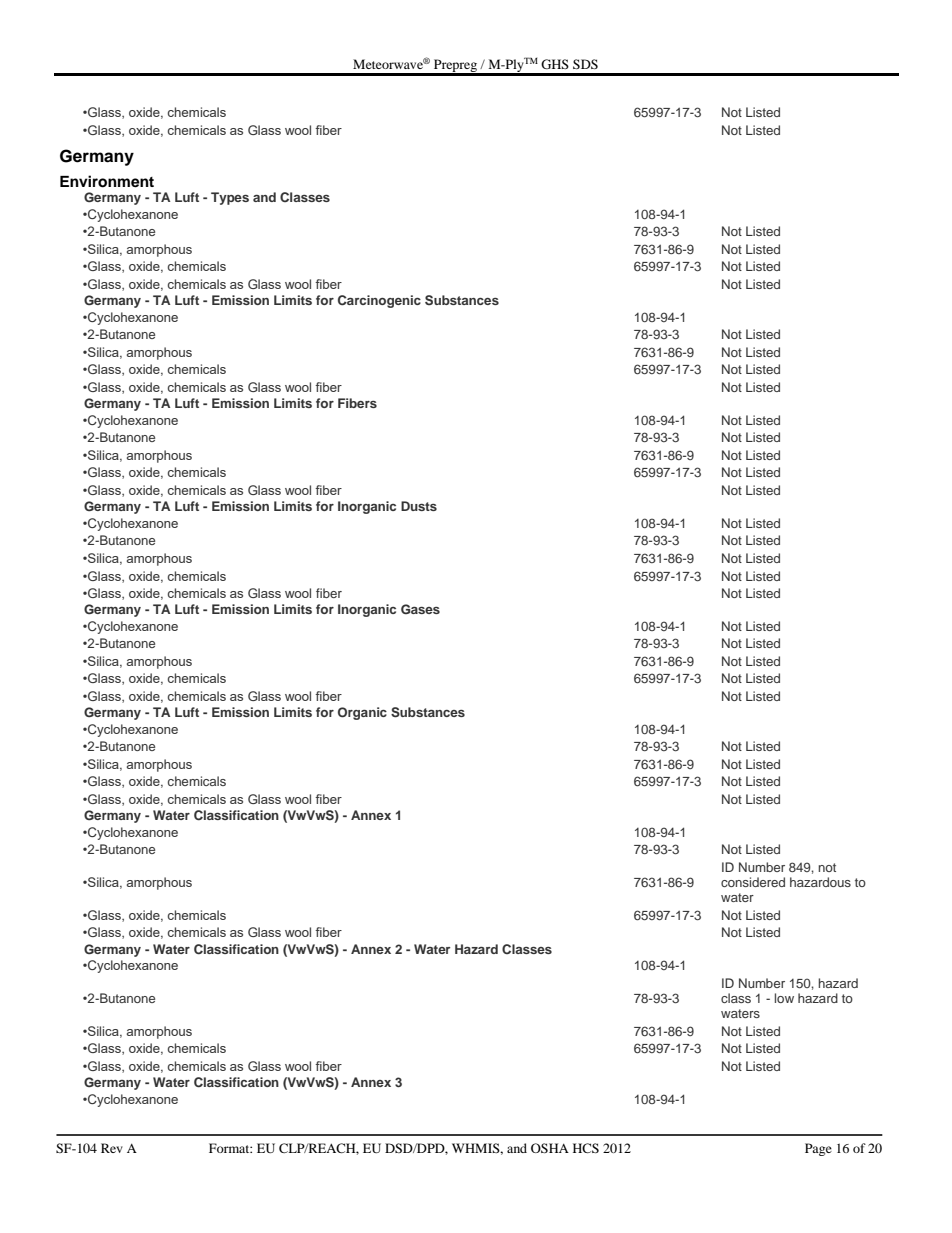  Describe the element at coordinates (420, 609) in the document. I see `Gases` at that location.
